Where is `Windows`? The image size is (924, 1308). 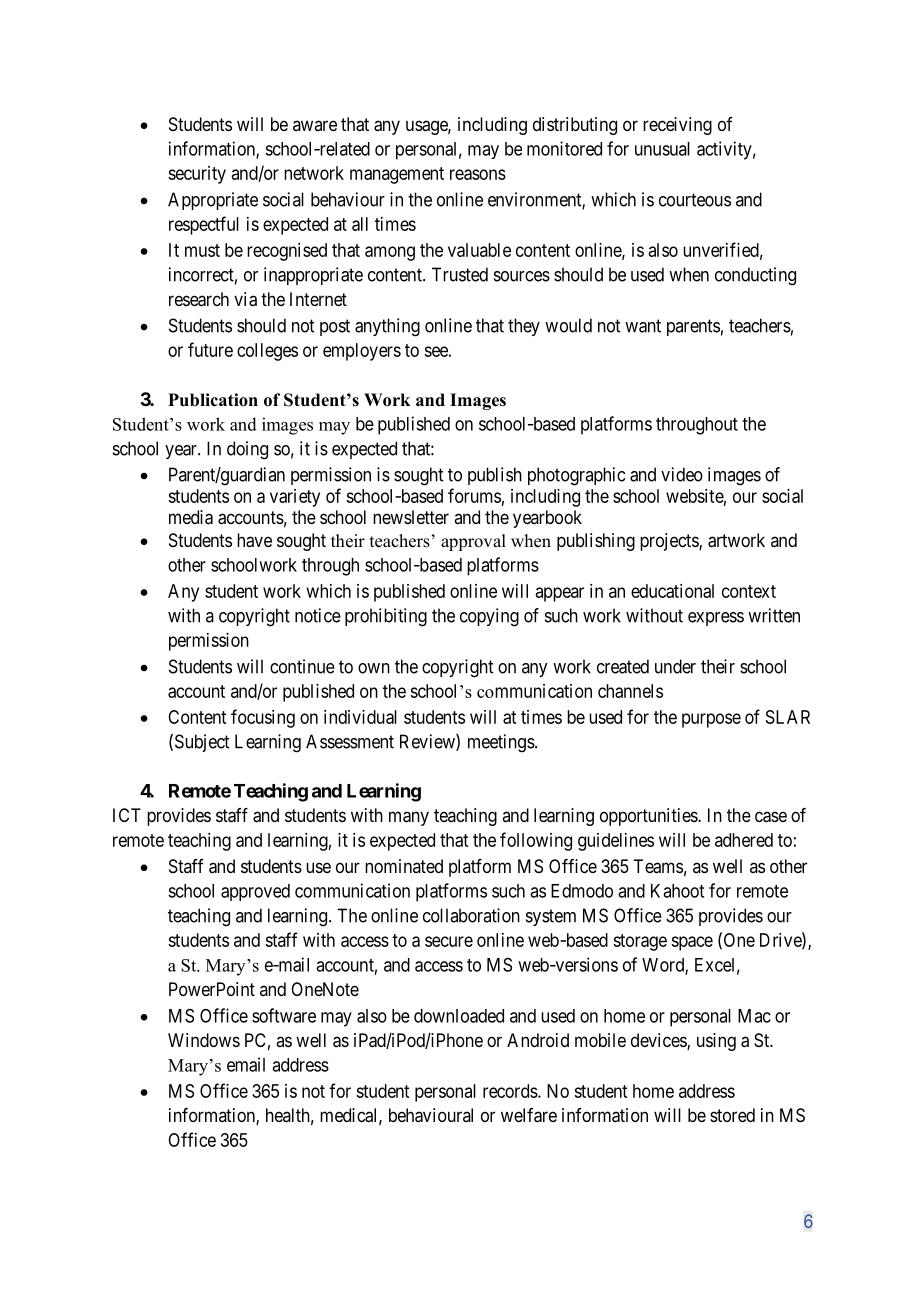 Windows is located at coordinates (204, 1040).
